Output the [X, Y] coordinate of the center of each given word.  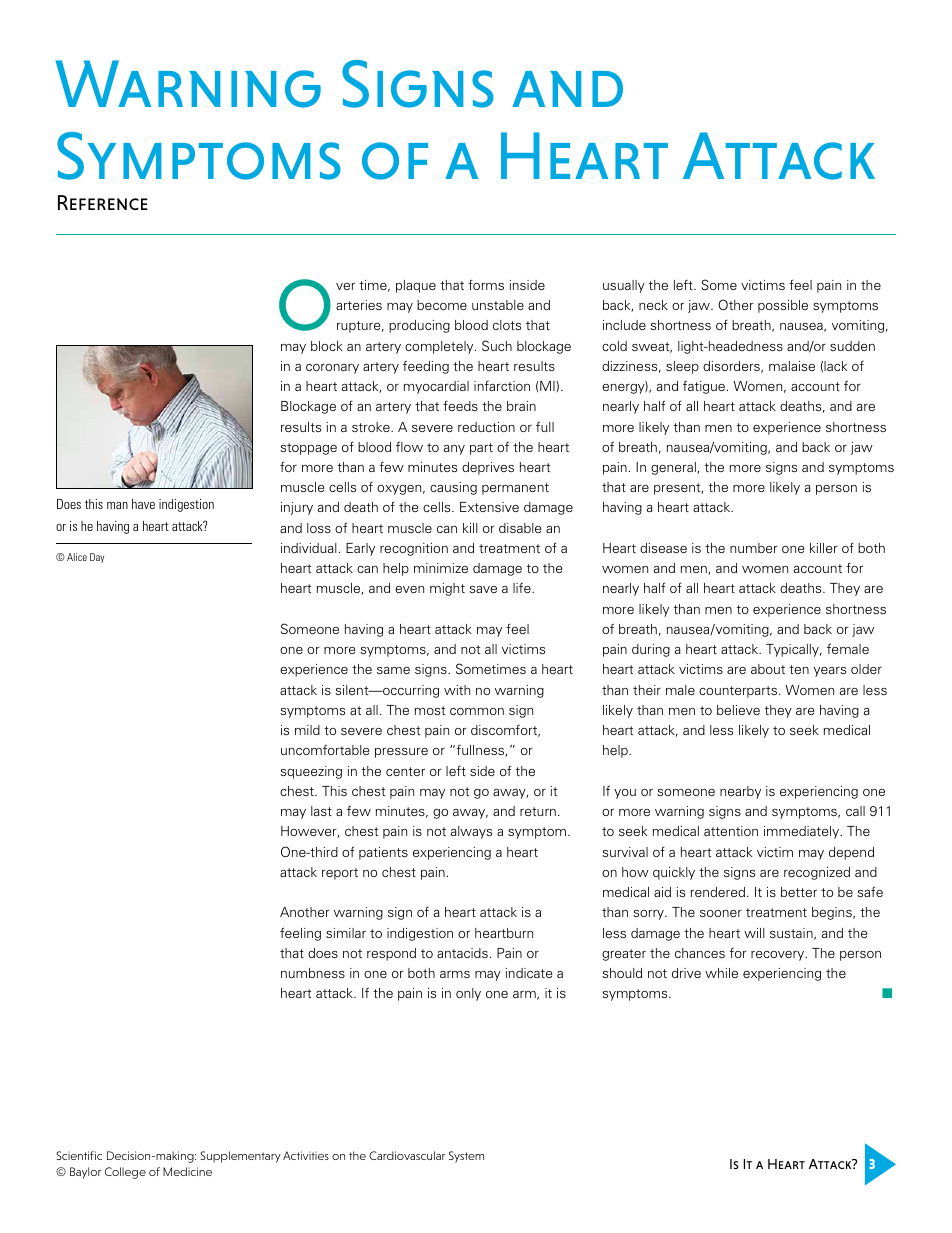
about [768, 669]
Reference [103, 202]
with [457, 690]
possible [783, 306]
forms [486, 284]
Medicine [187, 1171]
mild [307, 730]
